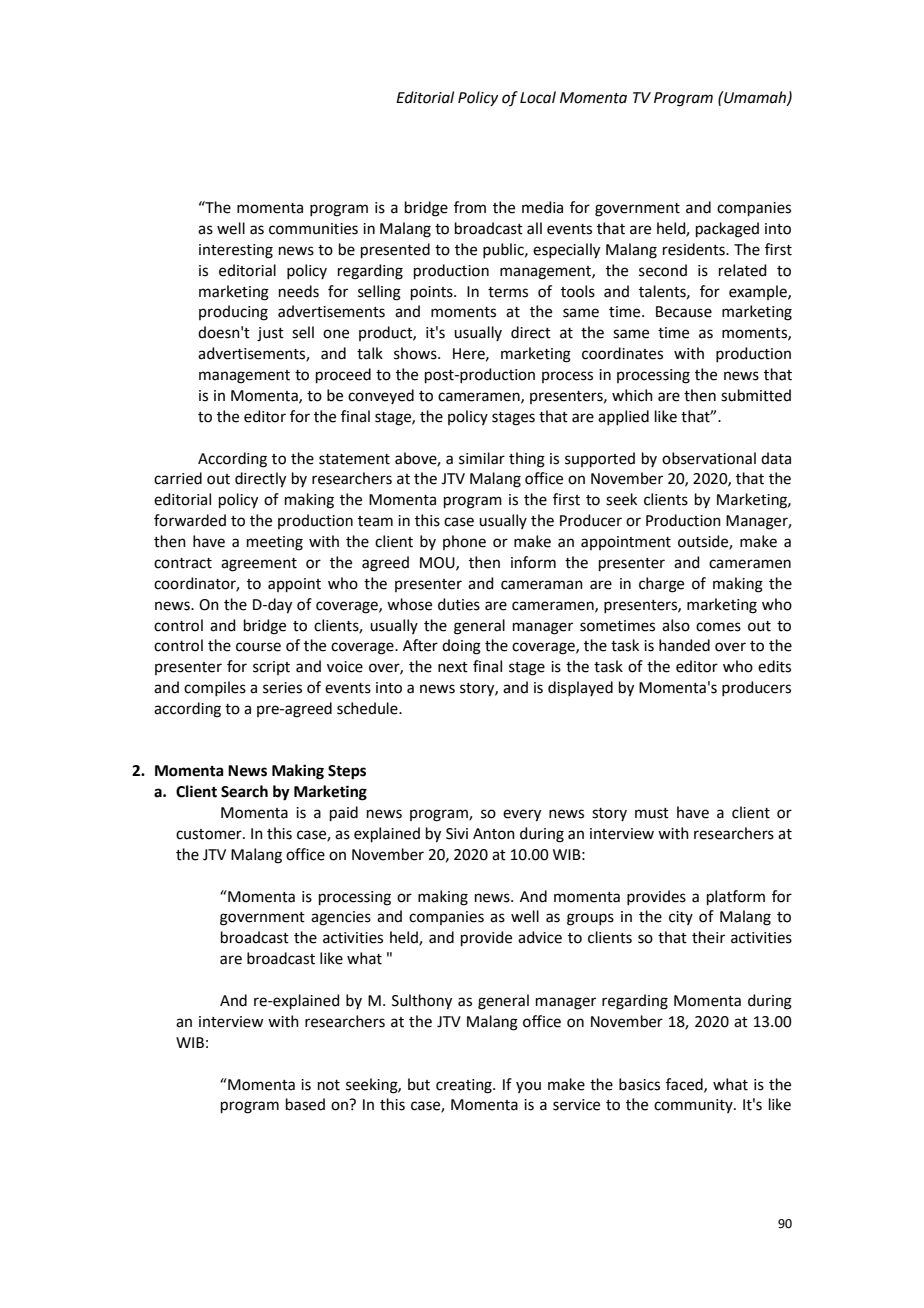 The height and width of the screenshot is (1308, 924). Describe the element at coordinates (465, 1086) in the screenshot. I see `creating` at that location.
